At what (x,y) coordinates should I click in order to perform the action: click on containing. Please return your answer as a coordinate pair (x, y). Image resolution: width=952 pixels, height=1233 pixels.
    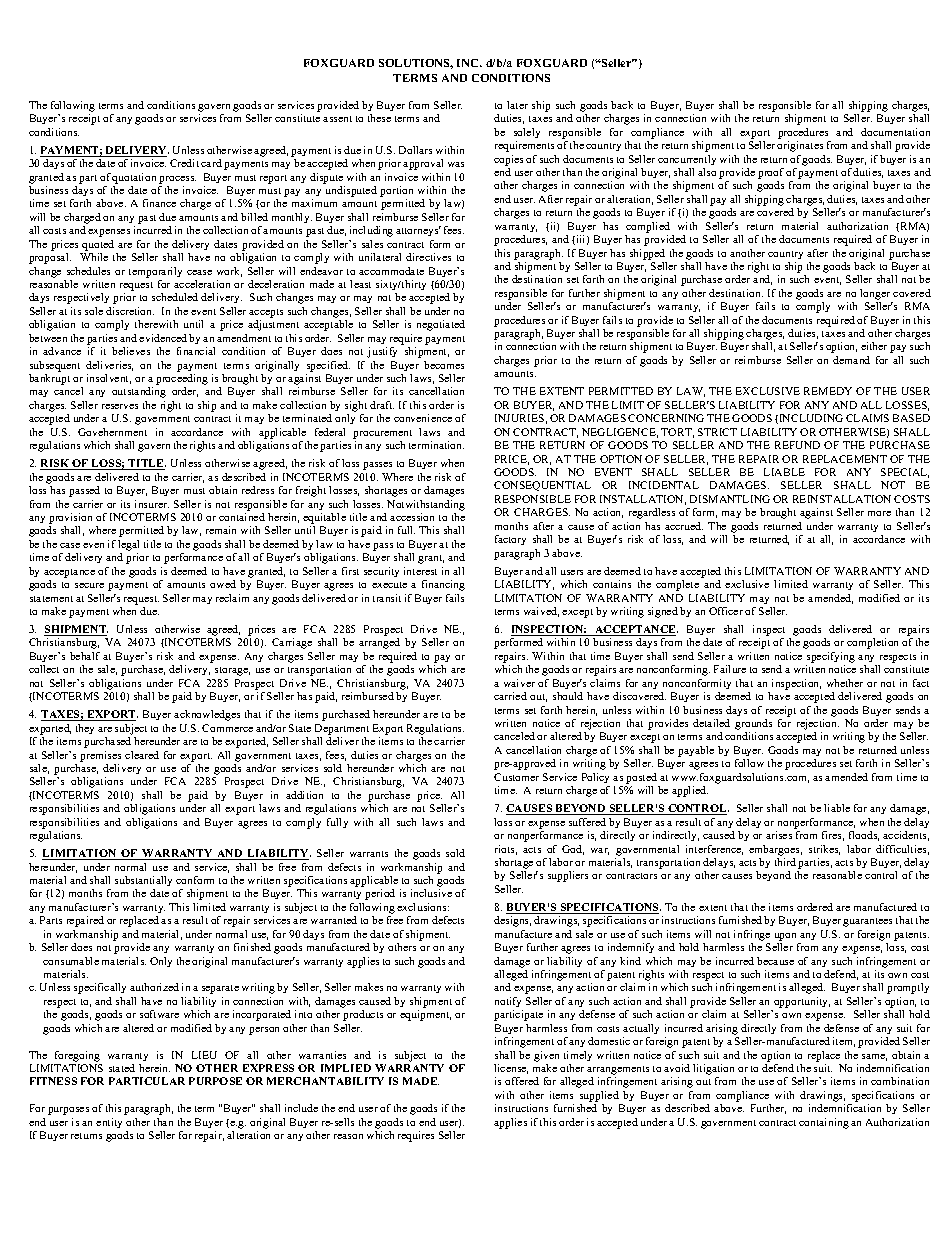
    Looking at the image, I should click on (824, 1123).
